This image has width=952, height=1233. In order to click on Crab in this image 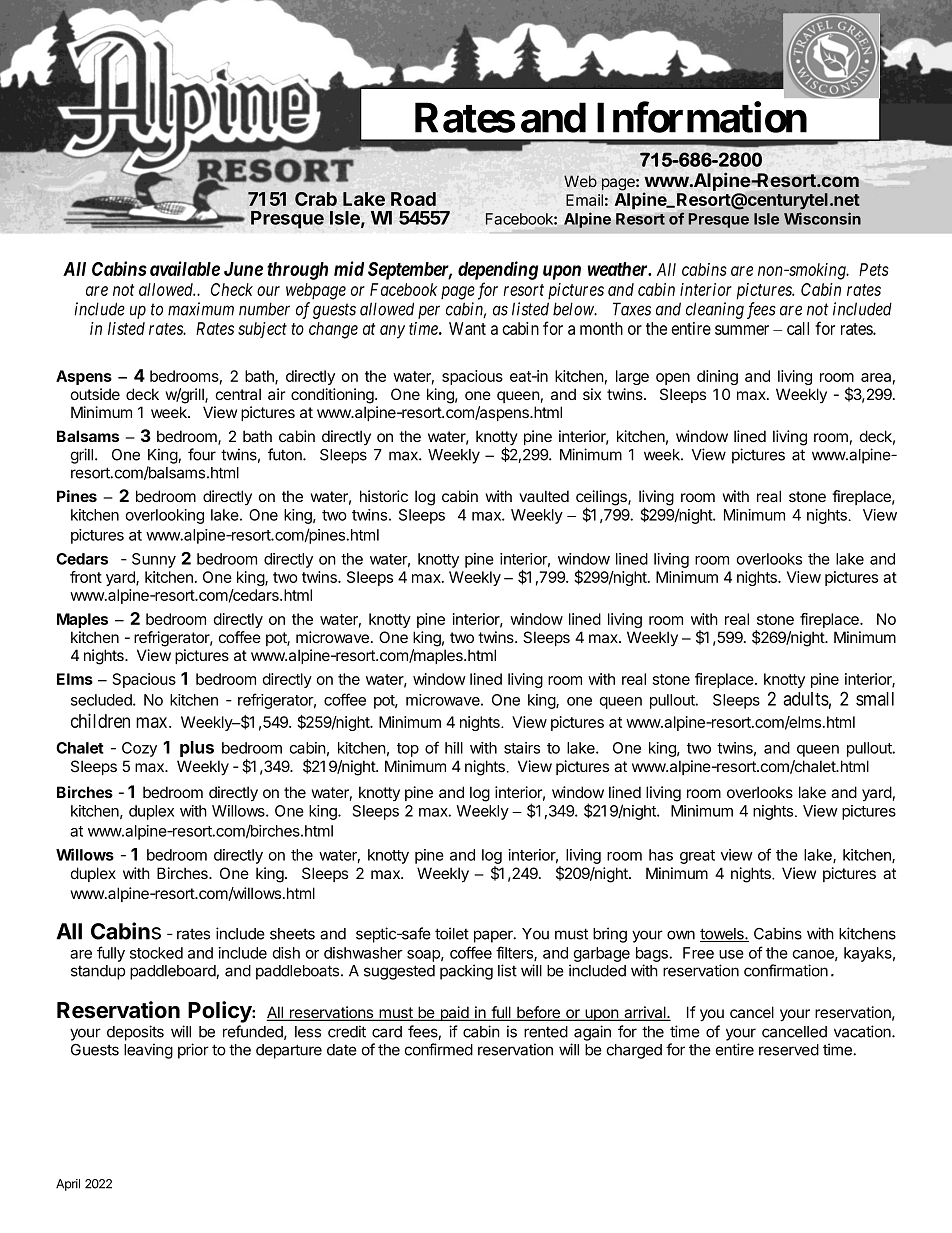, I will do `click(316, 199)`.
